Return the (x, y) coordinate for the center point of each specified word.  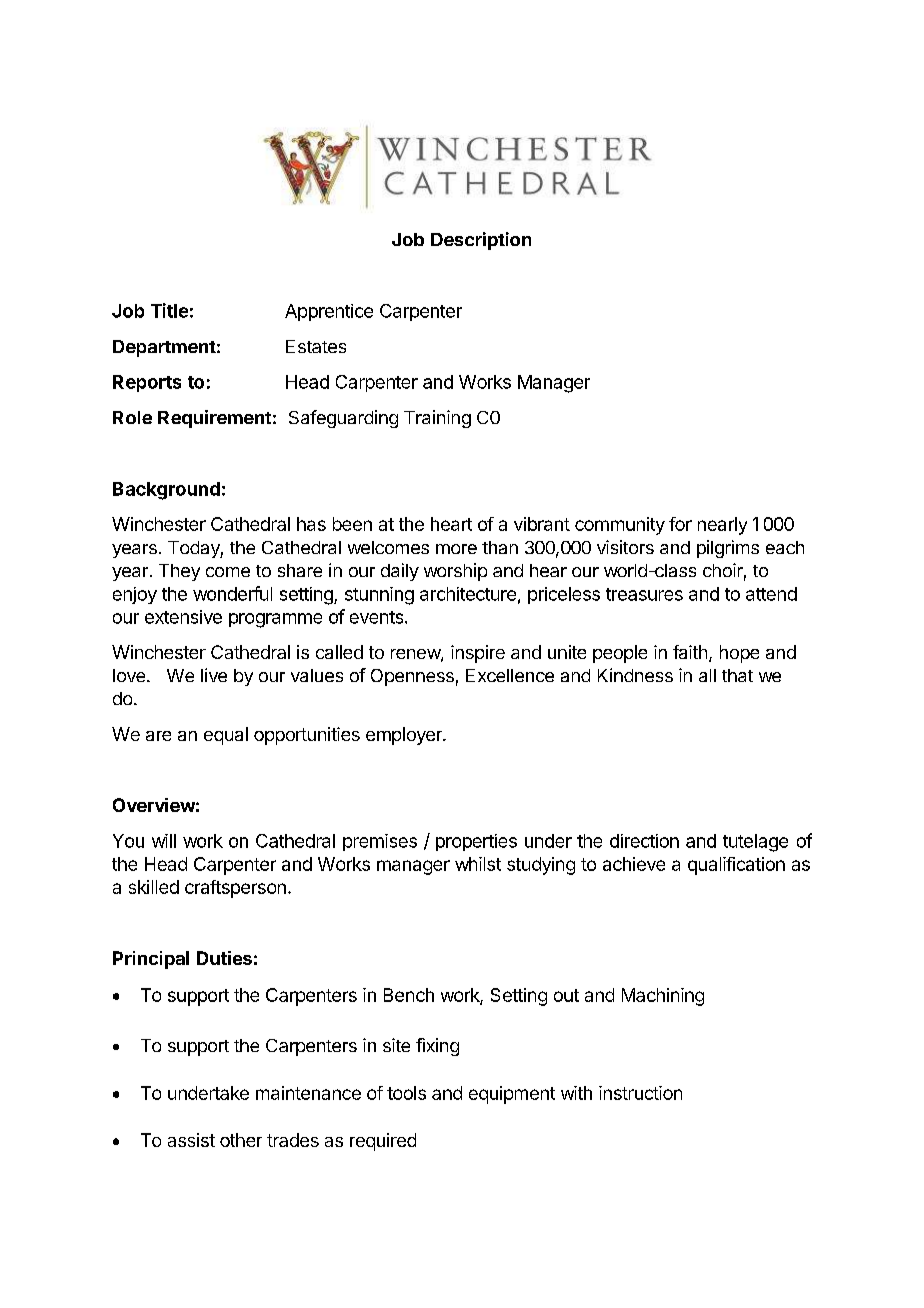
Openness (412, 677)
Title (169, 310)
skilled (154, 887)
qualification (736, 866)
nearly (722, 526)
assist (191, 1140)
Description (481, 241)
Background (166, 491)
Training (437, 419)
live (214, 675)
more (456, 549)
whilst (478, 864)
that (737, 675)
